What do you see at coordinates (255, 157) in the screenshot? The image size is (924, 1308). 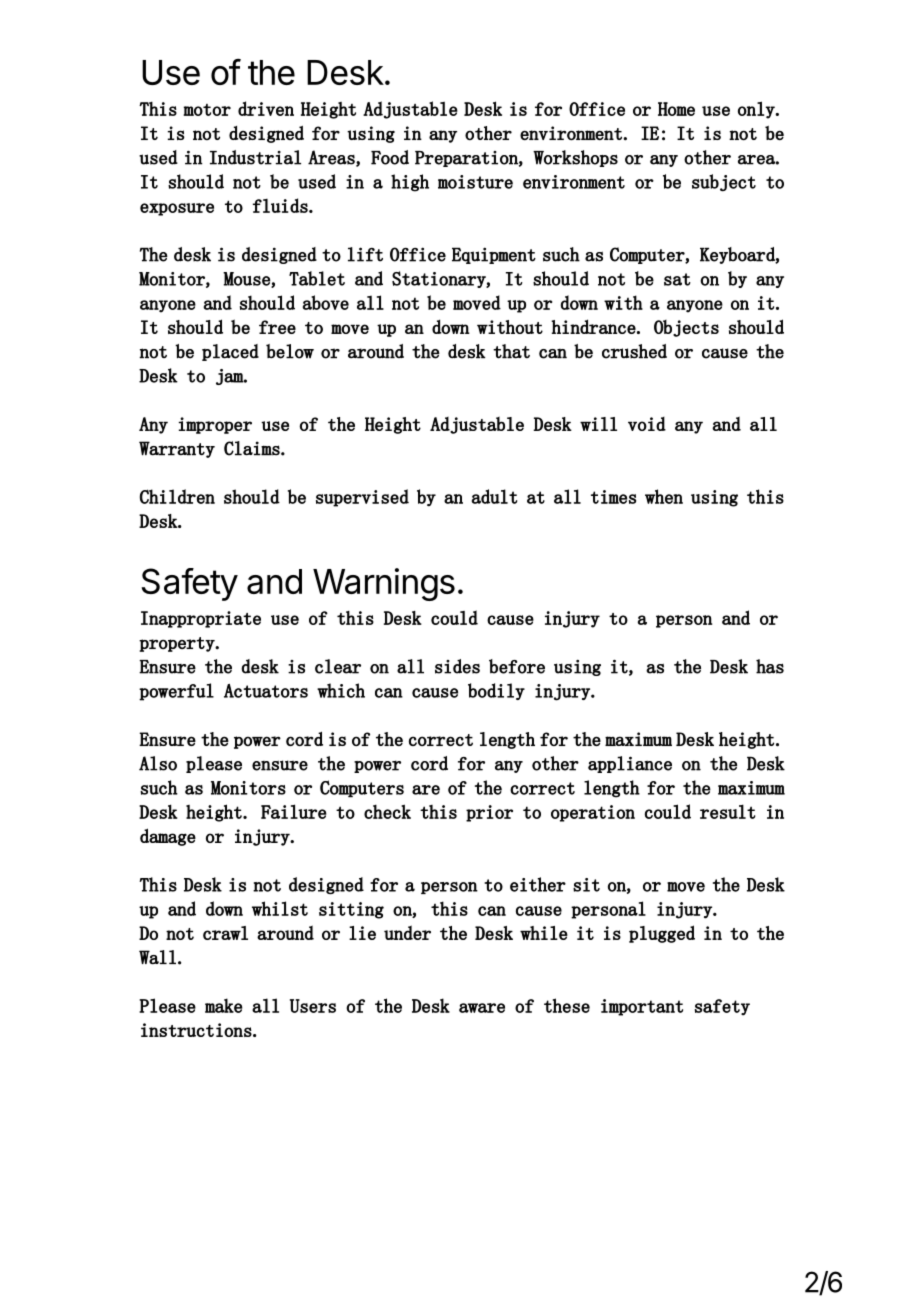 I see `Industrial` at bounding box center [255, 157].
